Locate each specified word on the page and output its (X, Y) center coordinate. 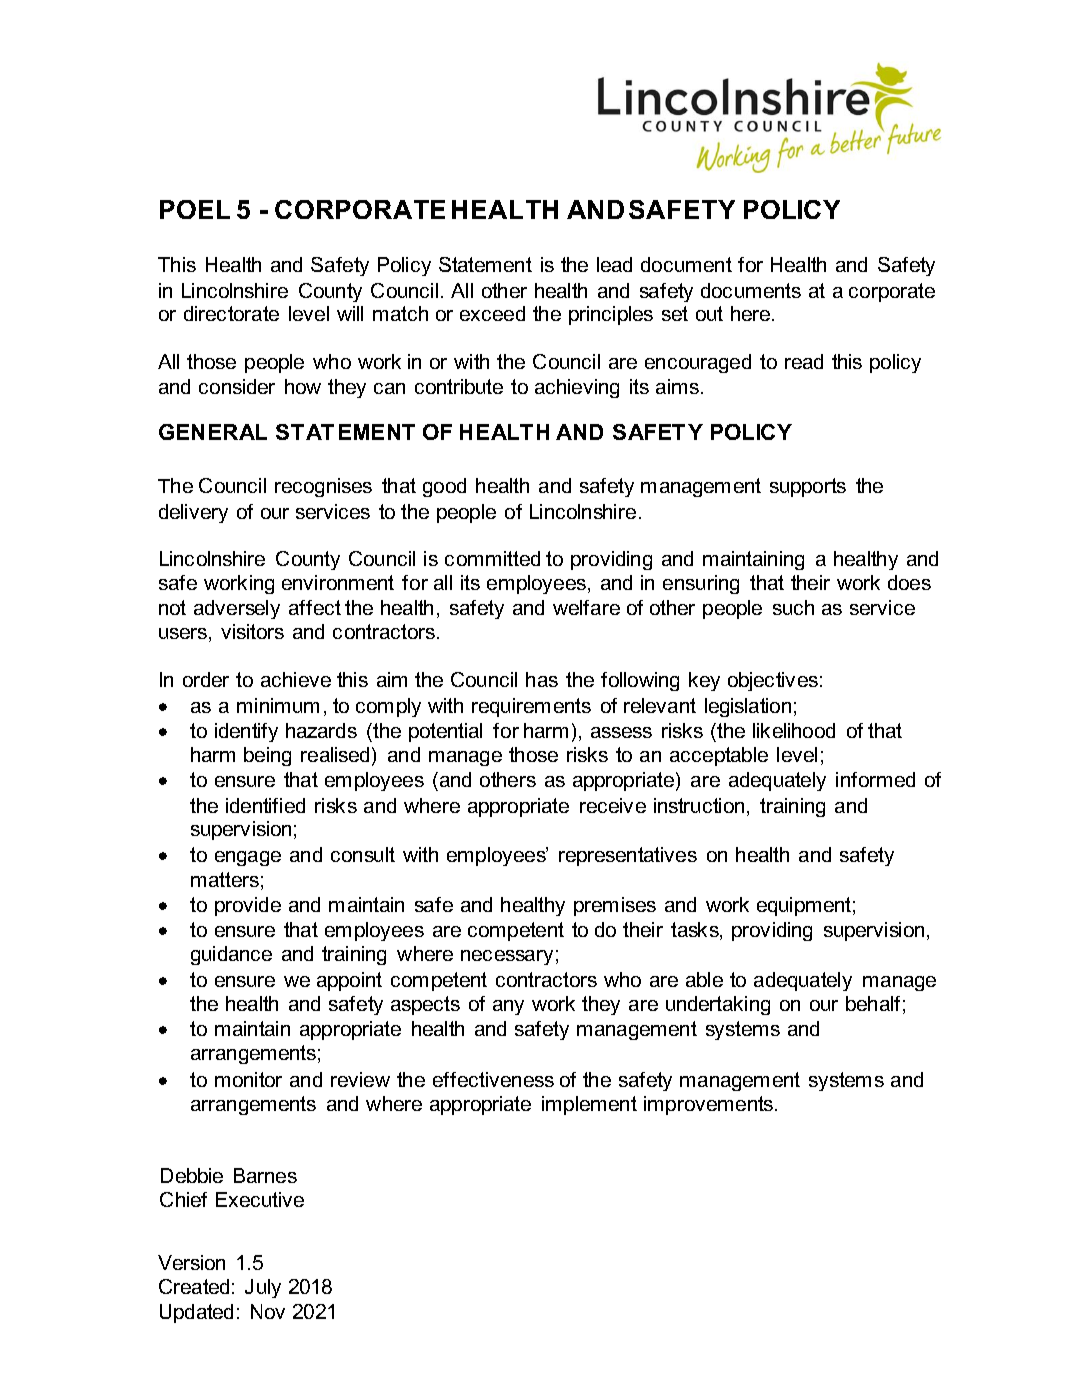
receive (613, 805)
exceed (492, 313)
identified (265, 805)
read (804, 361)
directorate (231, 313)
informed (875, 779)
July (263, 1288)
